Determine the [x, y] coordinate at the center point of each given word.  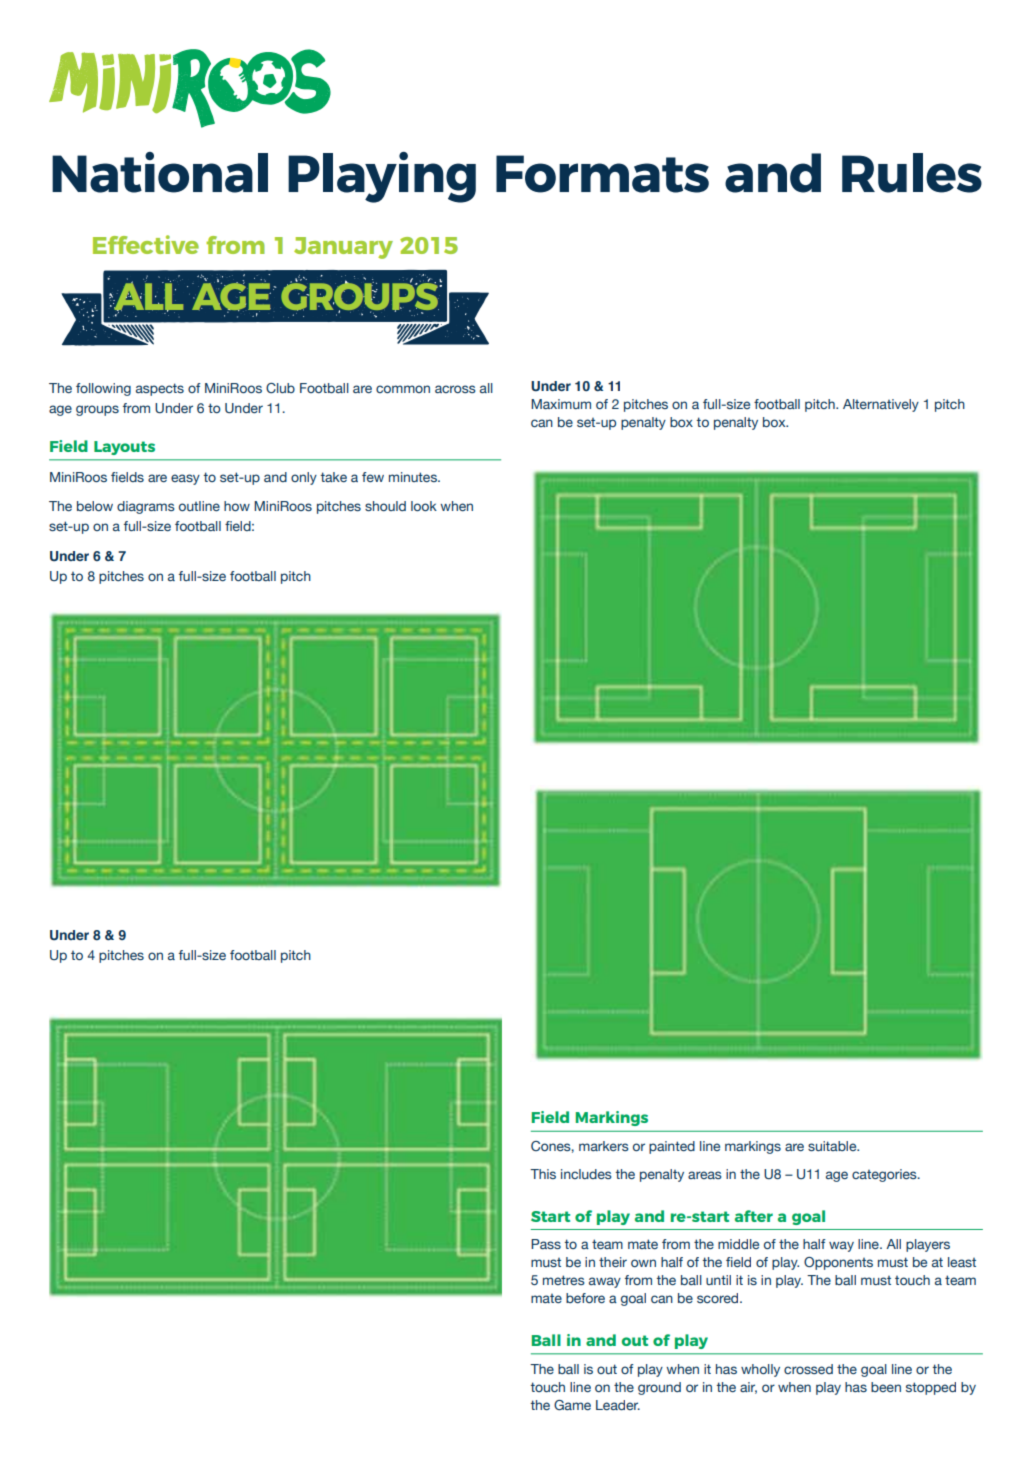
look [424, 506]
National [160, 172]
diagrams [146, 507]
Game [572, 1405]
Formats [602, 174]
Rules [912, 173]
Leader [618, 1405]
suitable [833, 1146]
